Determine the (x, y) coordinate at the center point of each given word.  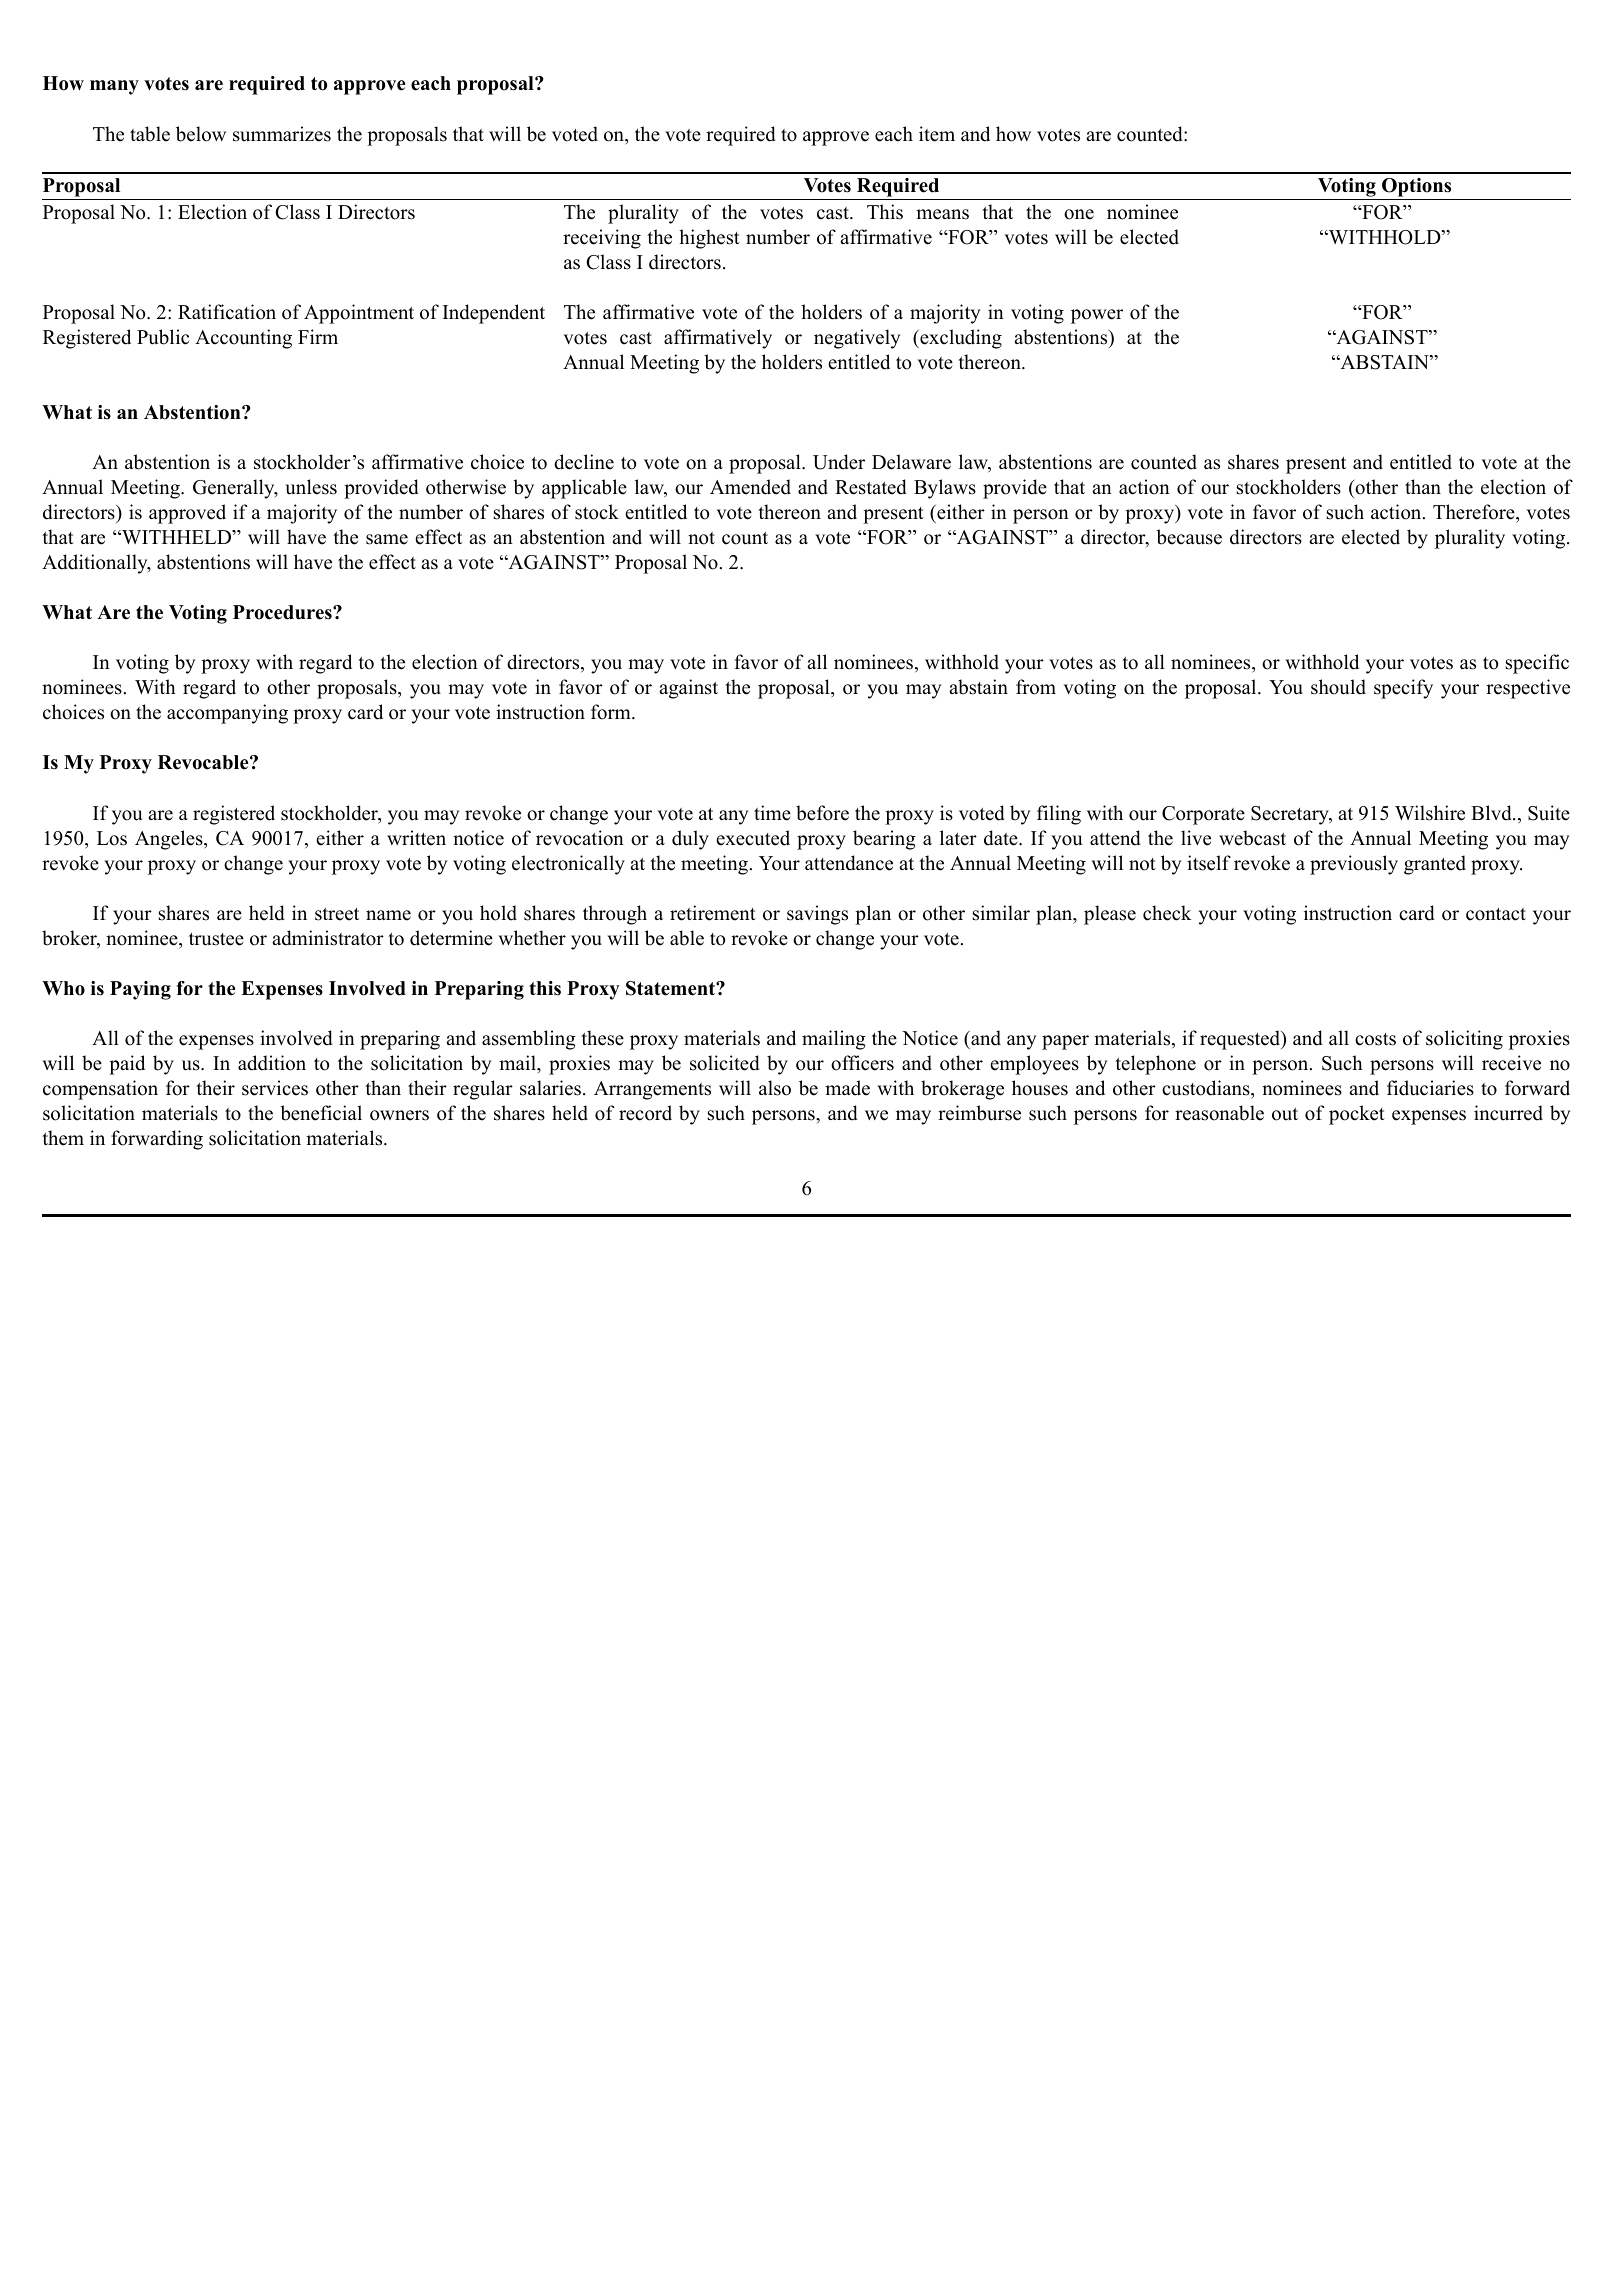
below (201, 134)
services (275, 1088)
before (822, 813)
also (775, 1088)
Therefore (1475, 512)
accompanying (227, 714)
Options (1417, 189)
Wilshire (1430, 813)
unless (311, 487)
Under (839, 462)
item (937, 134)
